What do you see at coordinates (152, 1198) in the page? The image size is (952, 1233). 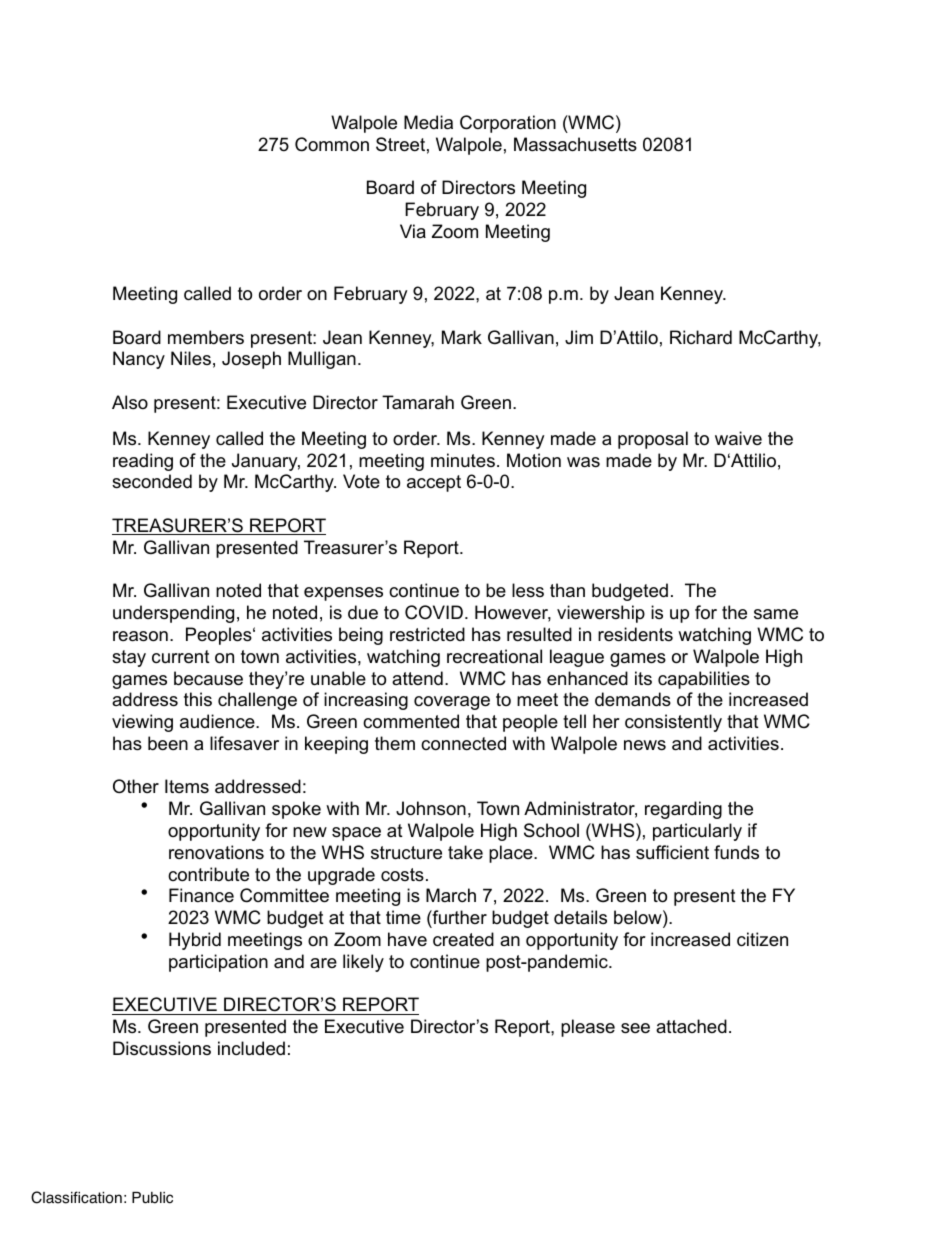 I see `Public` at bounding box center [152, 1198].
